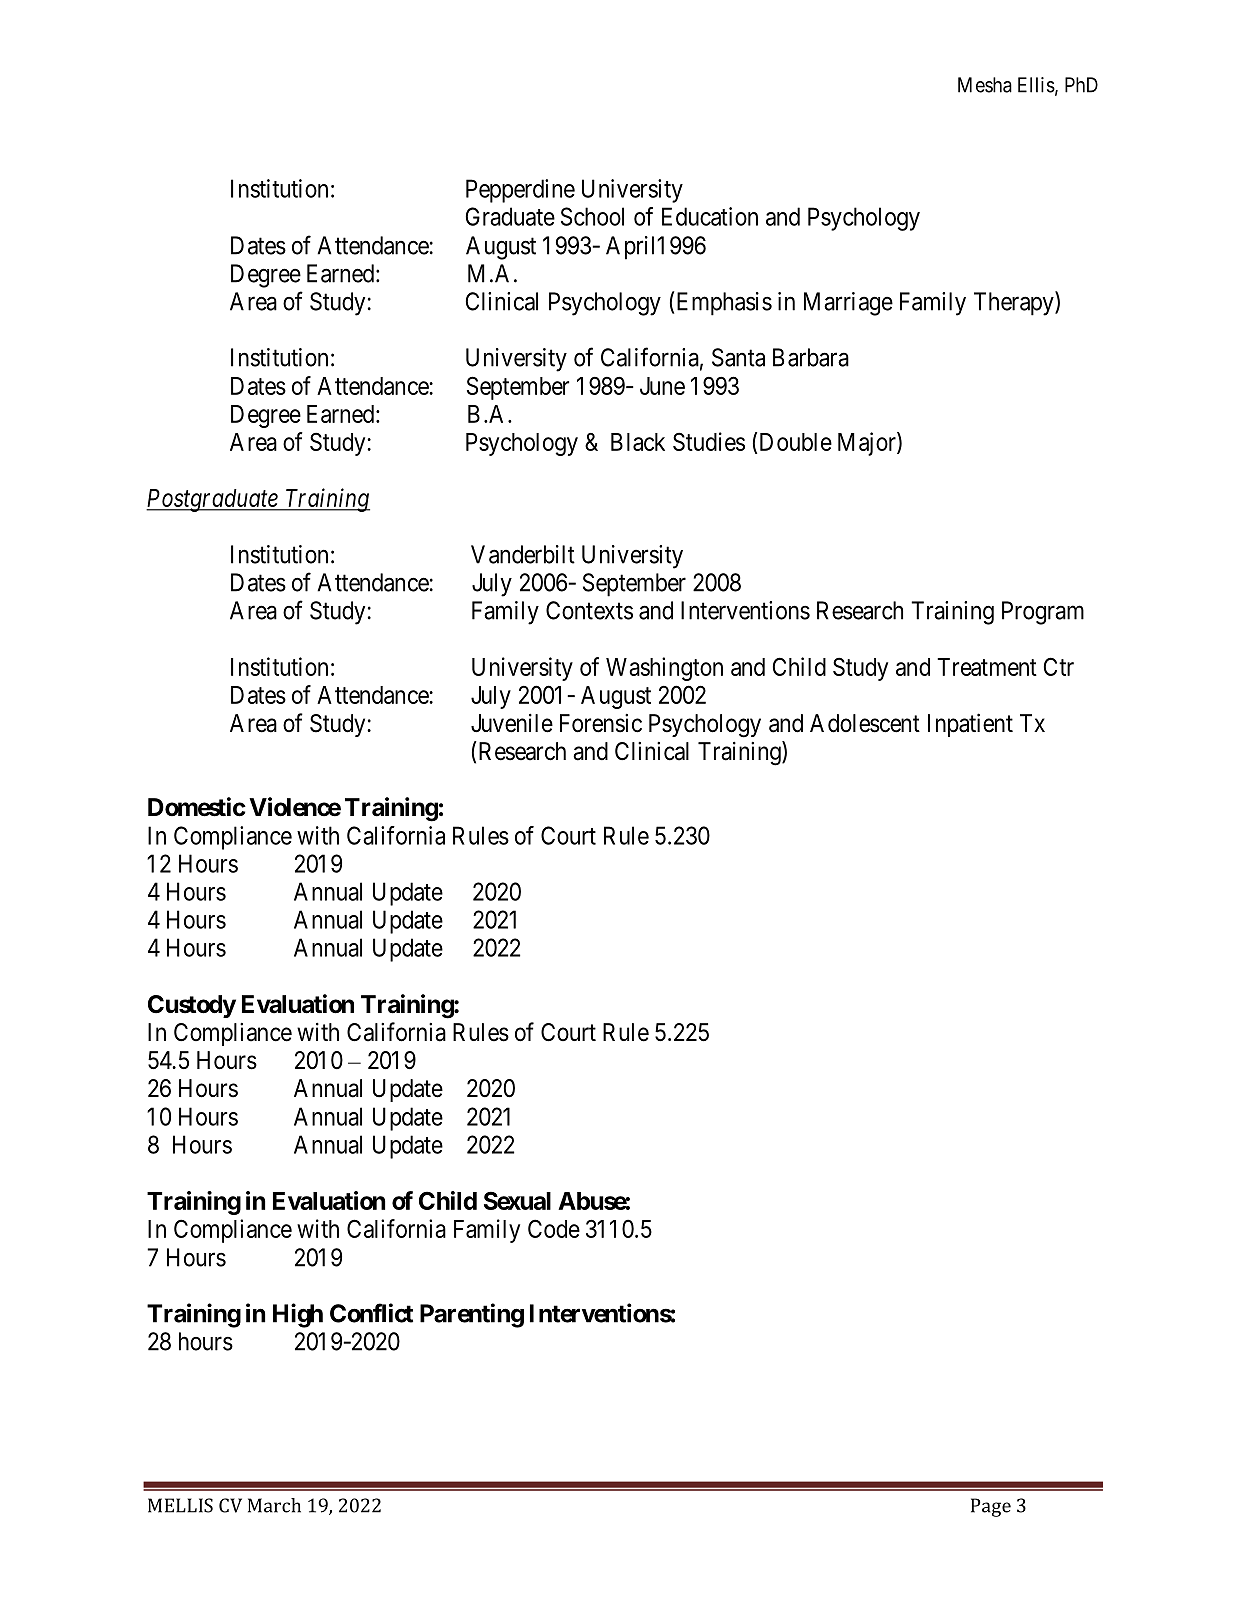 This page has width=1246, height=1613. I want to click on Conflict, so click(371, 1313).
